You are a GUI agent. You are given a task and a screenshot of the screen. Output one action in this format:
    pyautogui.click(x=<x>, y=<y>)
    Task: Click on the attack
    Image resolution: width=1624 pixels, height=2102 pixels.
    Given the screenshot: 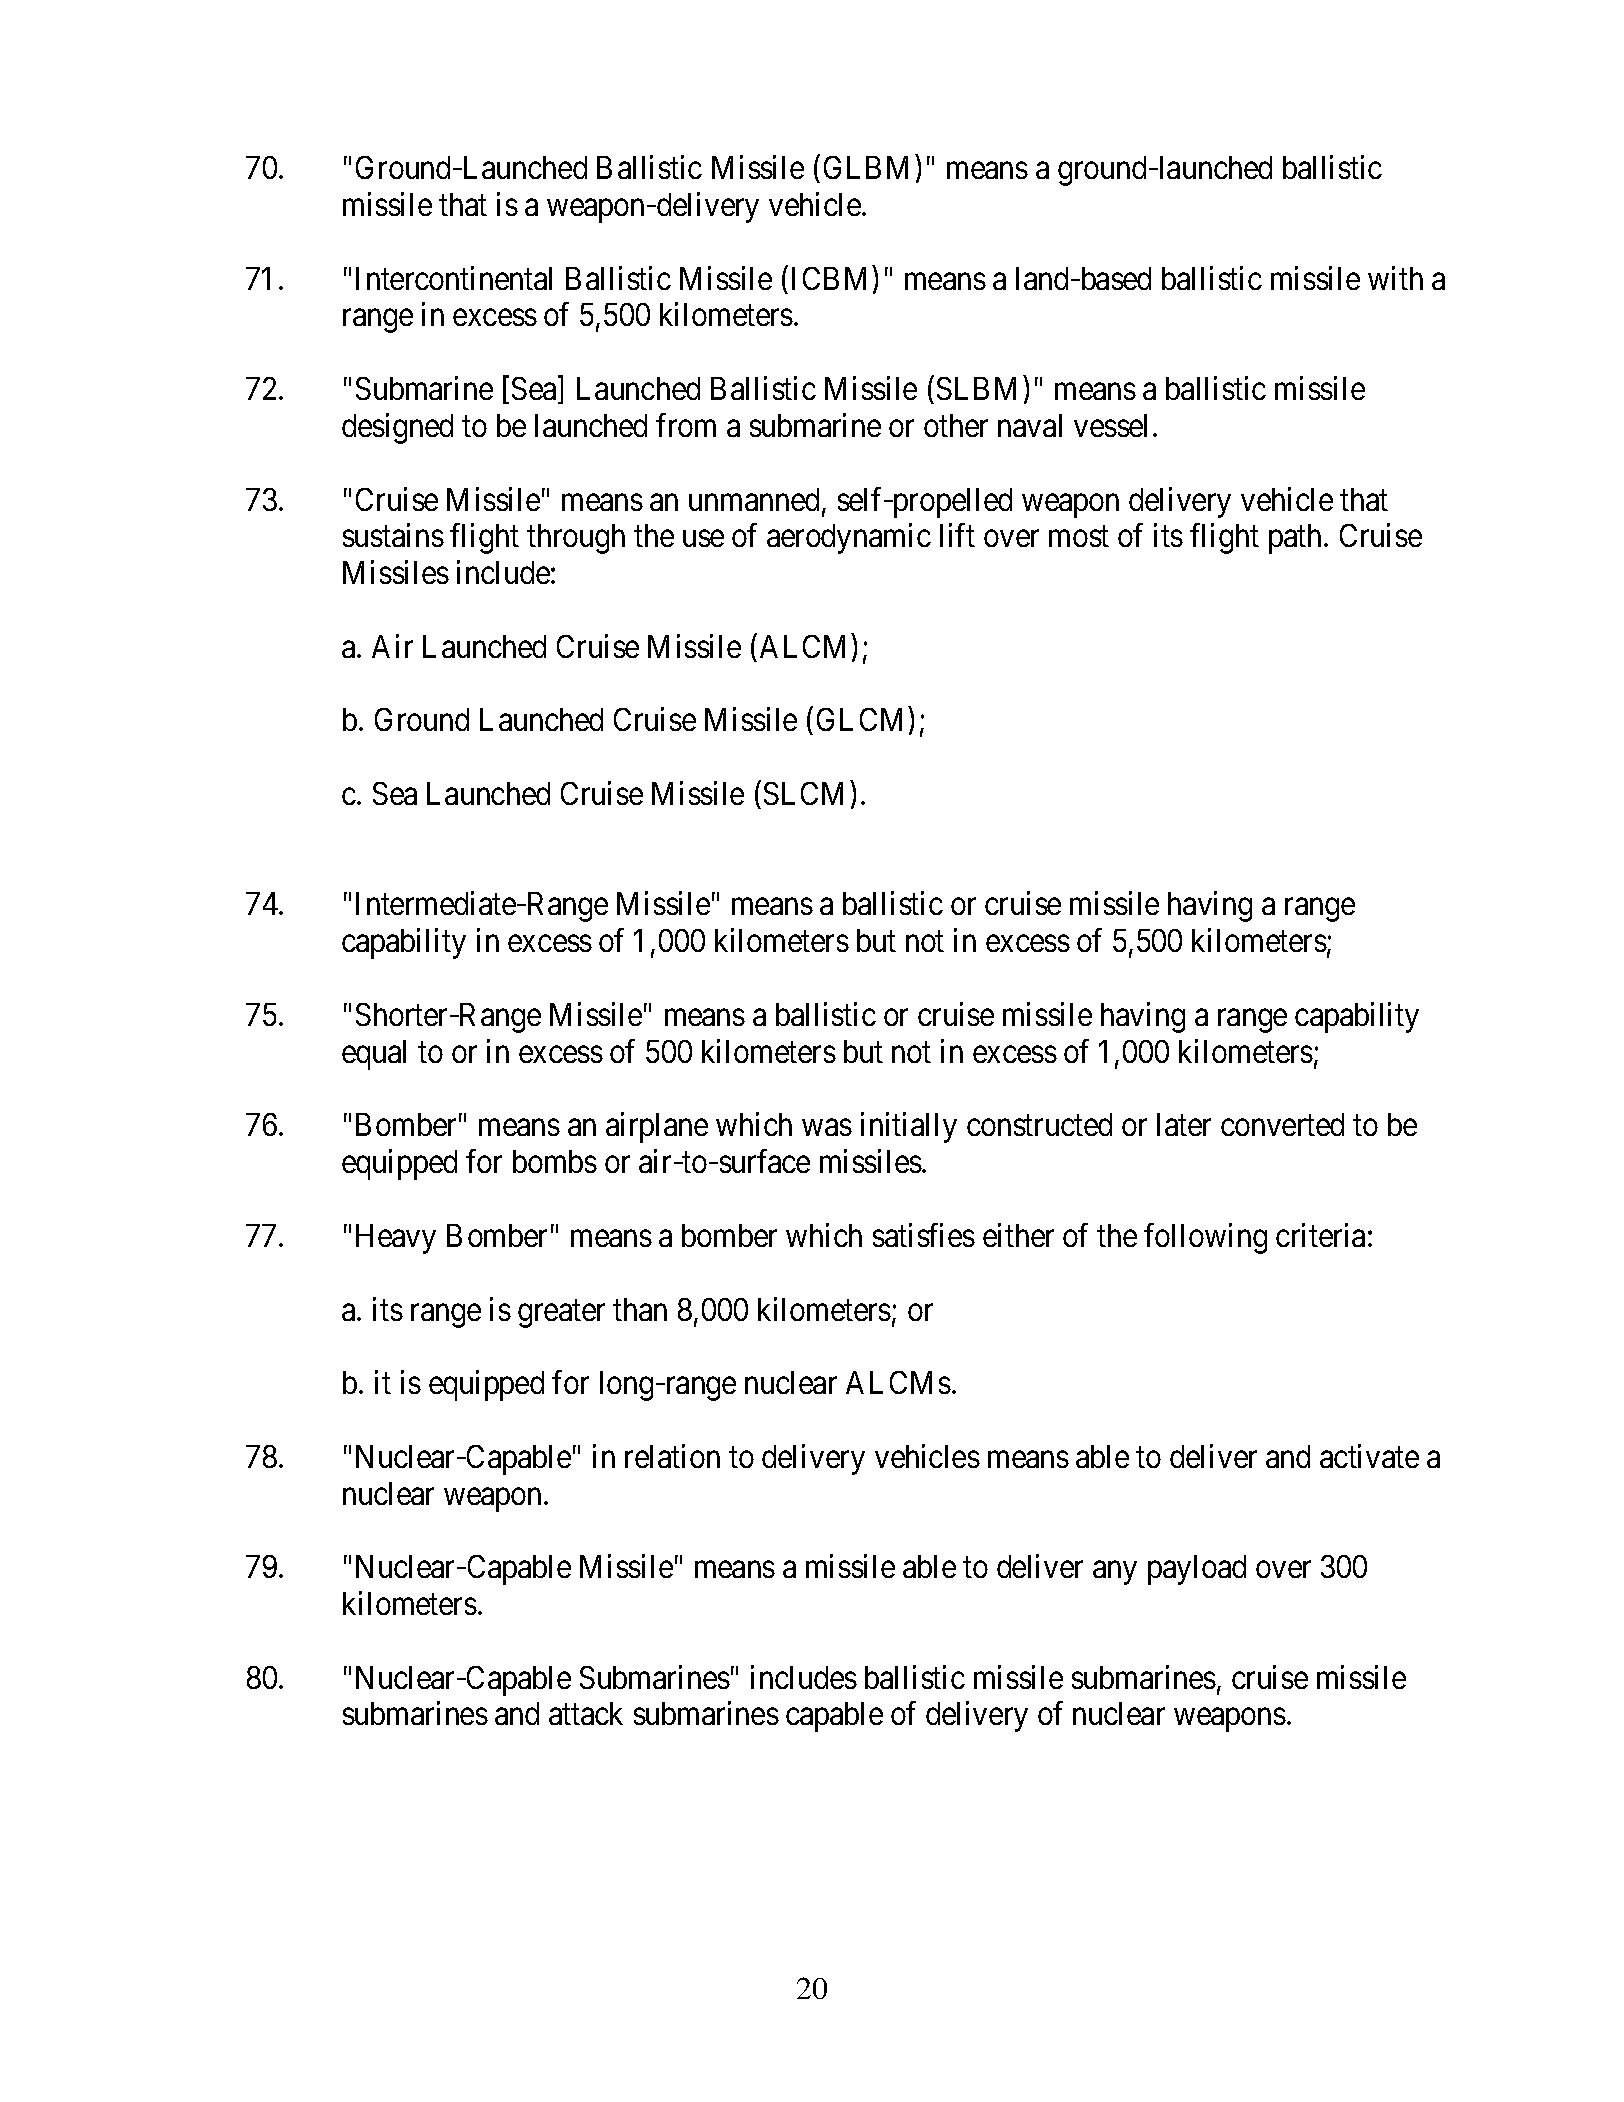 What is the action you would take?
    pyautogui.click(x=586, y=1713)
